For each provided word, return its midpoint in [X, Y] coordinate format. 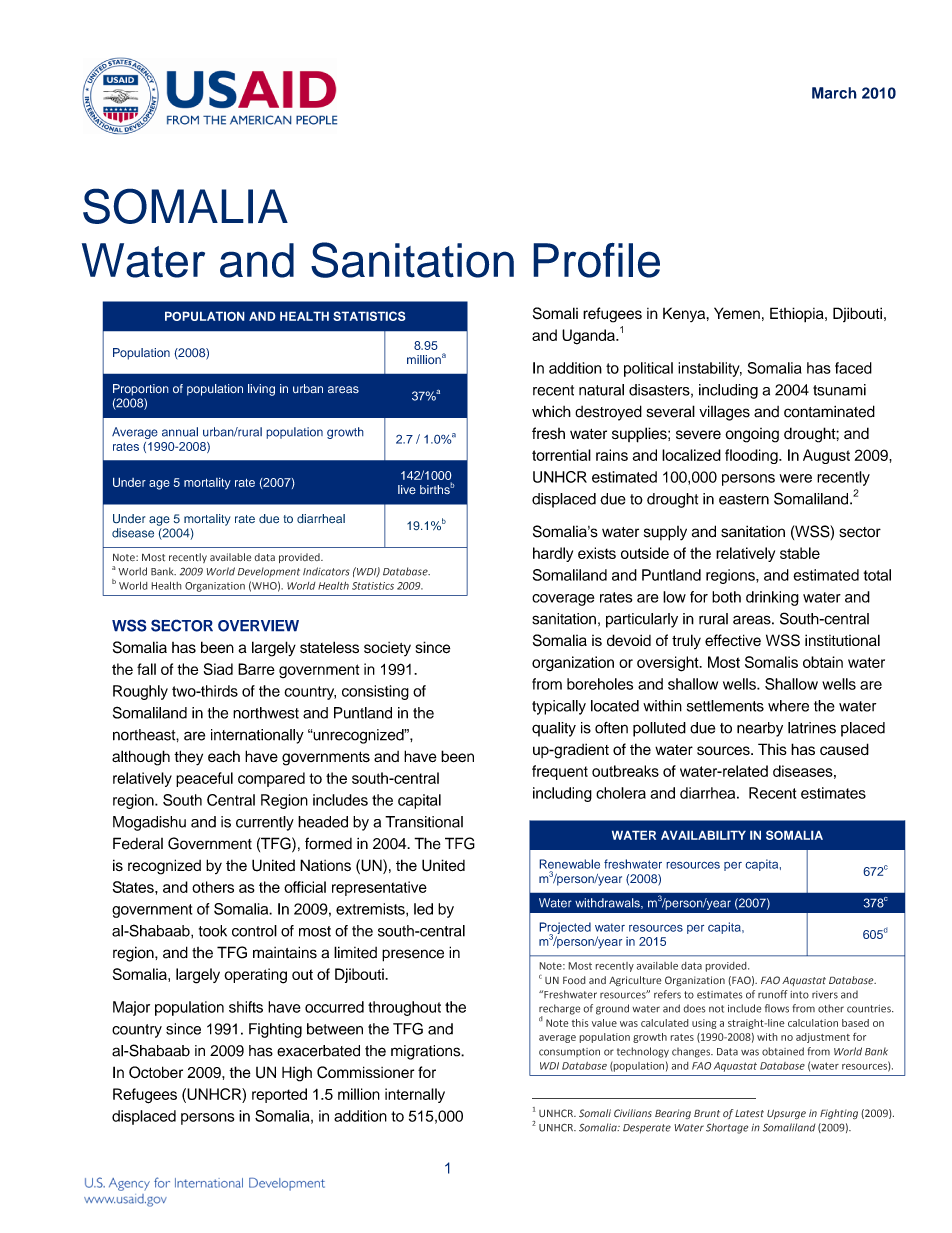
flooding [752, 456]
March [834, 93]
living [261, 390]
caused [844, 749]
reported [279, 1095]
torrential [561, 455]
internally [415, 1095]
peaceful [204, 779]
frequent [560, 772]
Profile [596, 260]
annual [180, 432]
